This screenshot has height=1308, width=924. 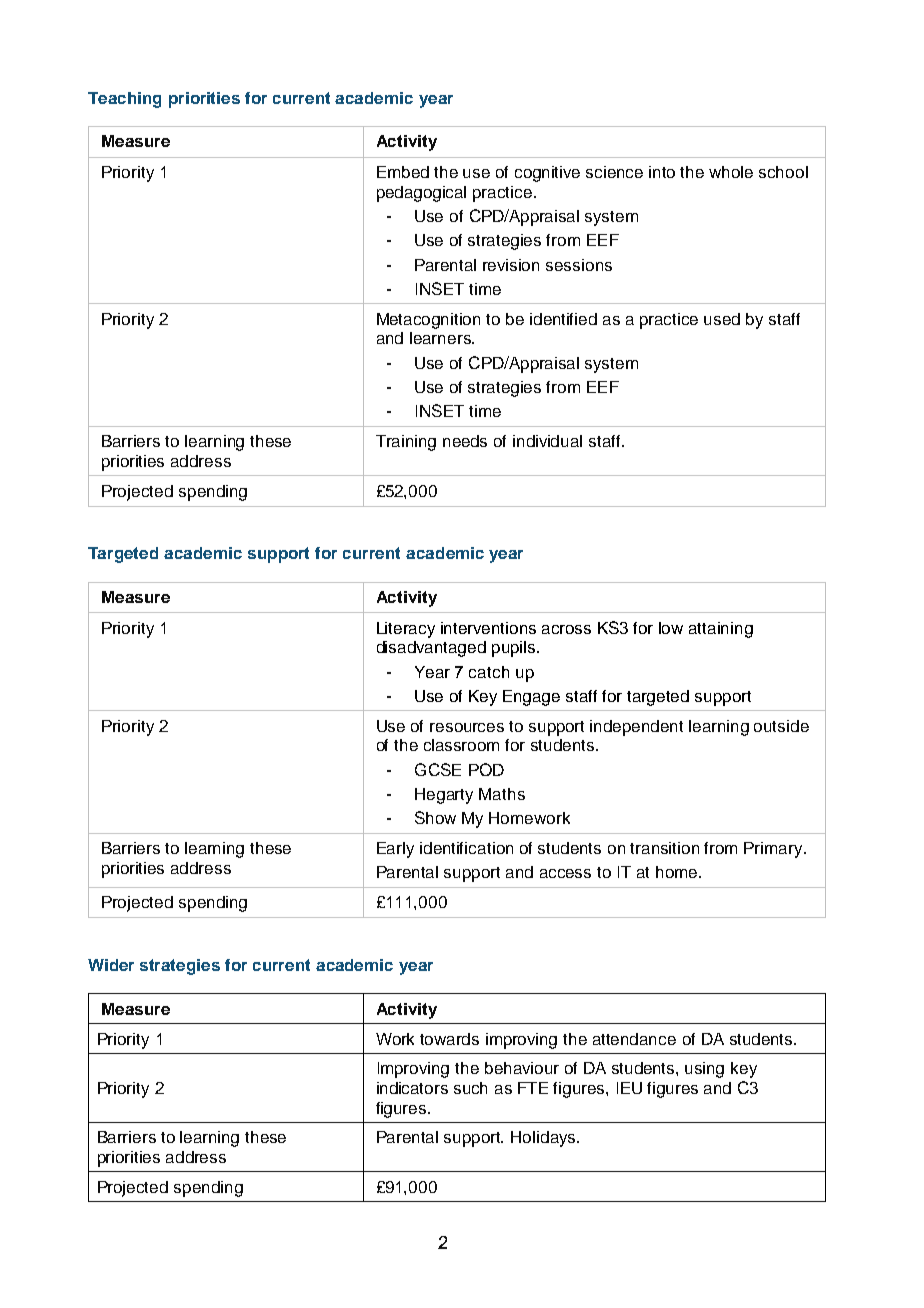 I want to click on attaining, so click(x=721, y=630).
